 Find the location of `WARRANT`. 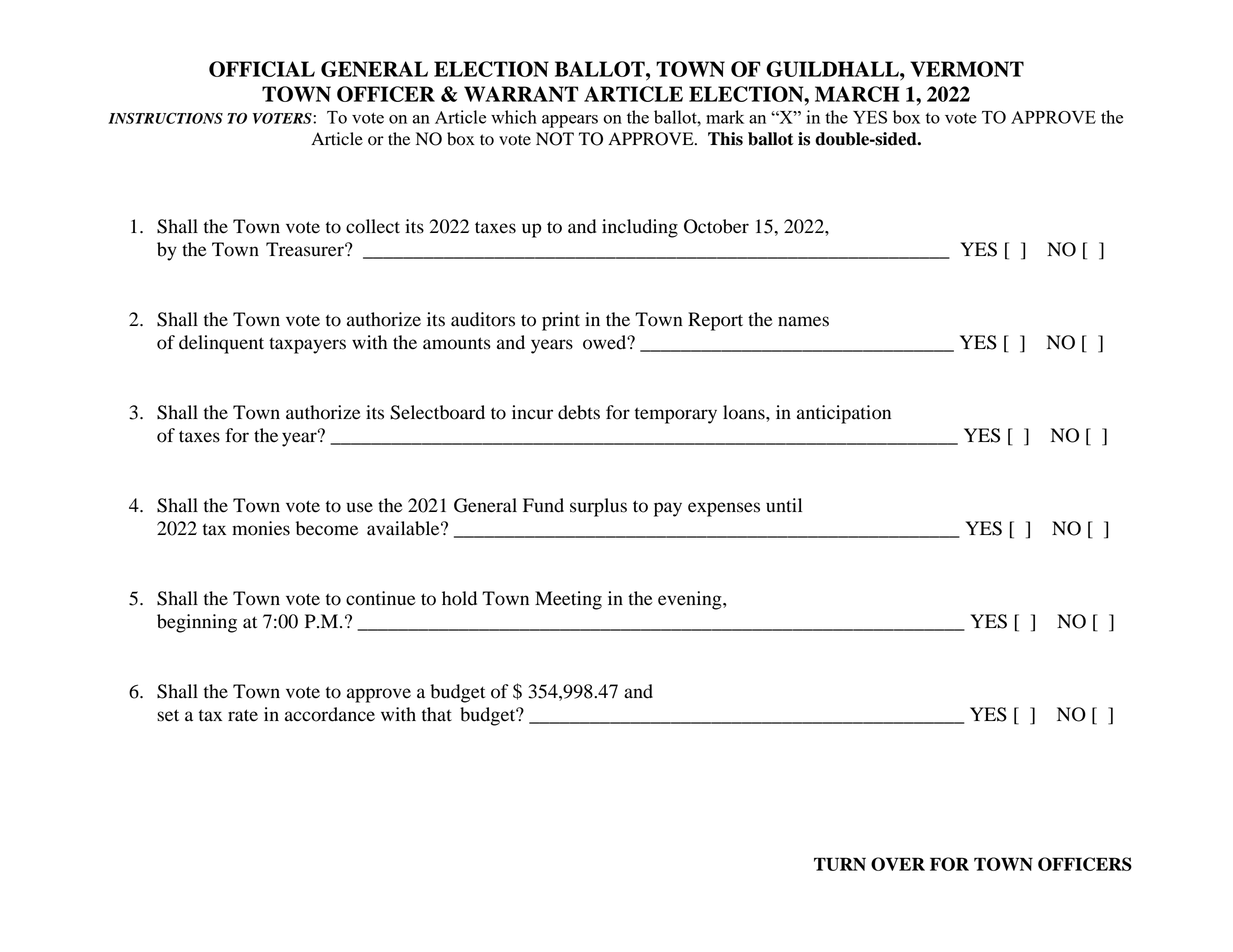

WARRANT is located at coordinates (521, 94).
